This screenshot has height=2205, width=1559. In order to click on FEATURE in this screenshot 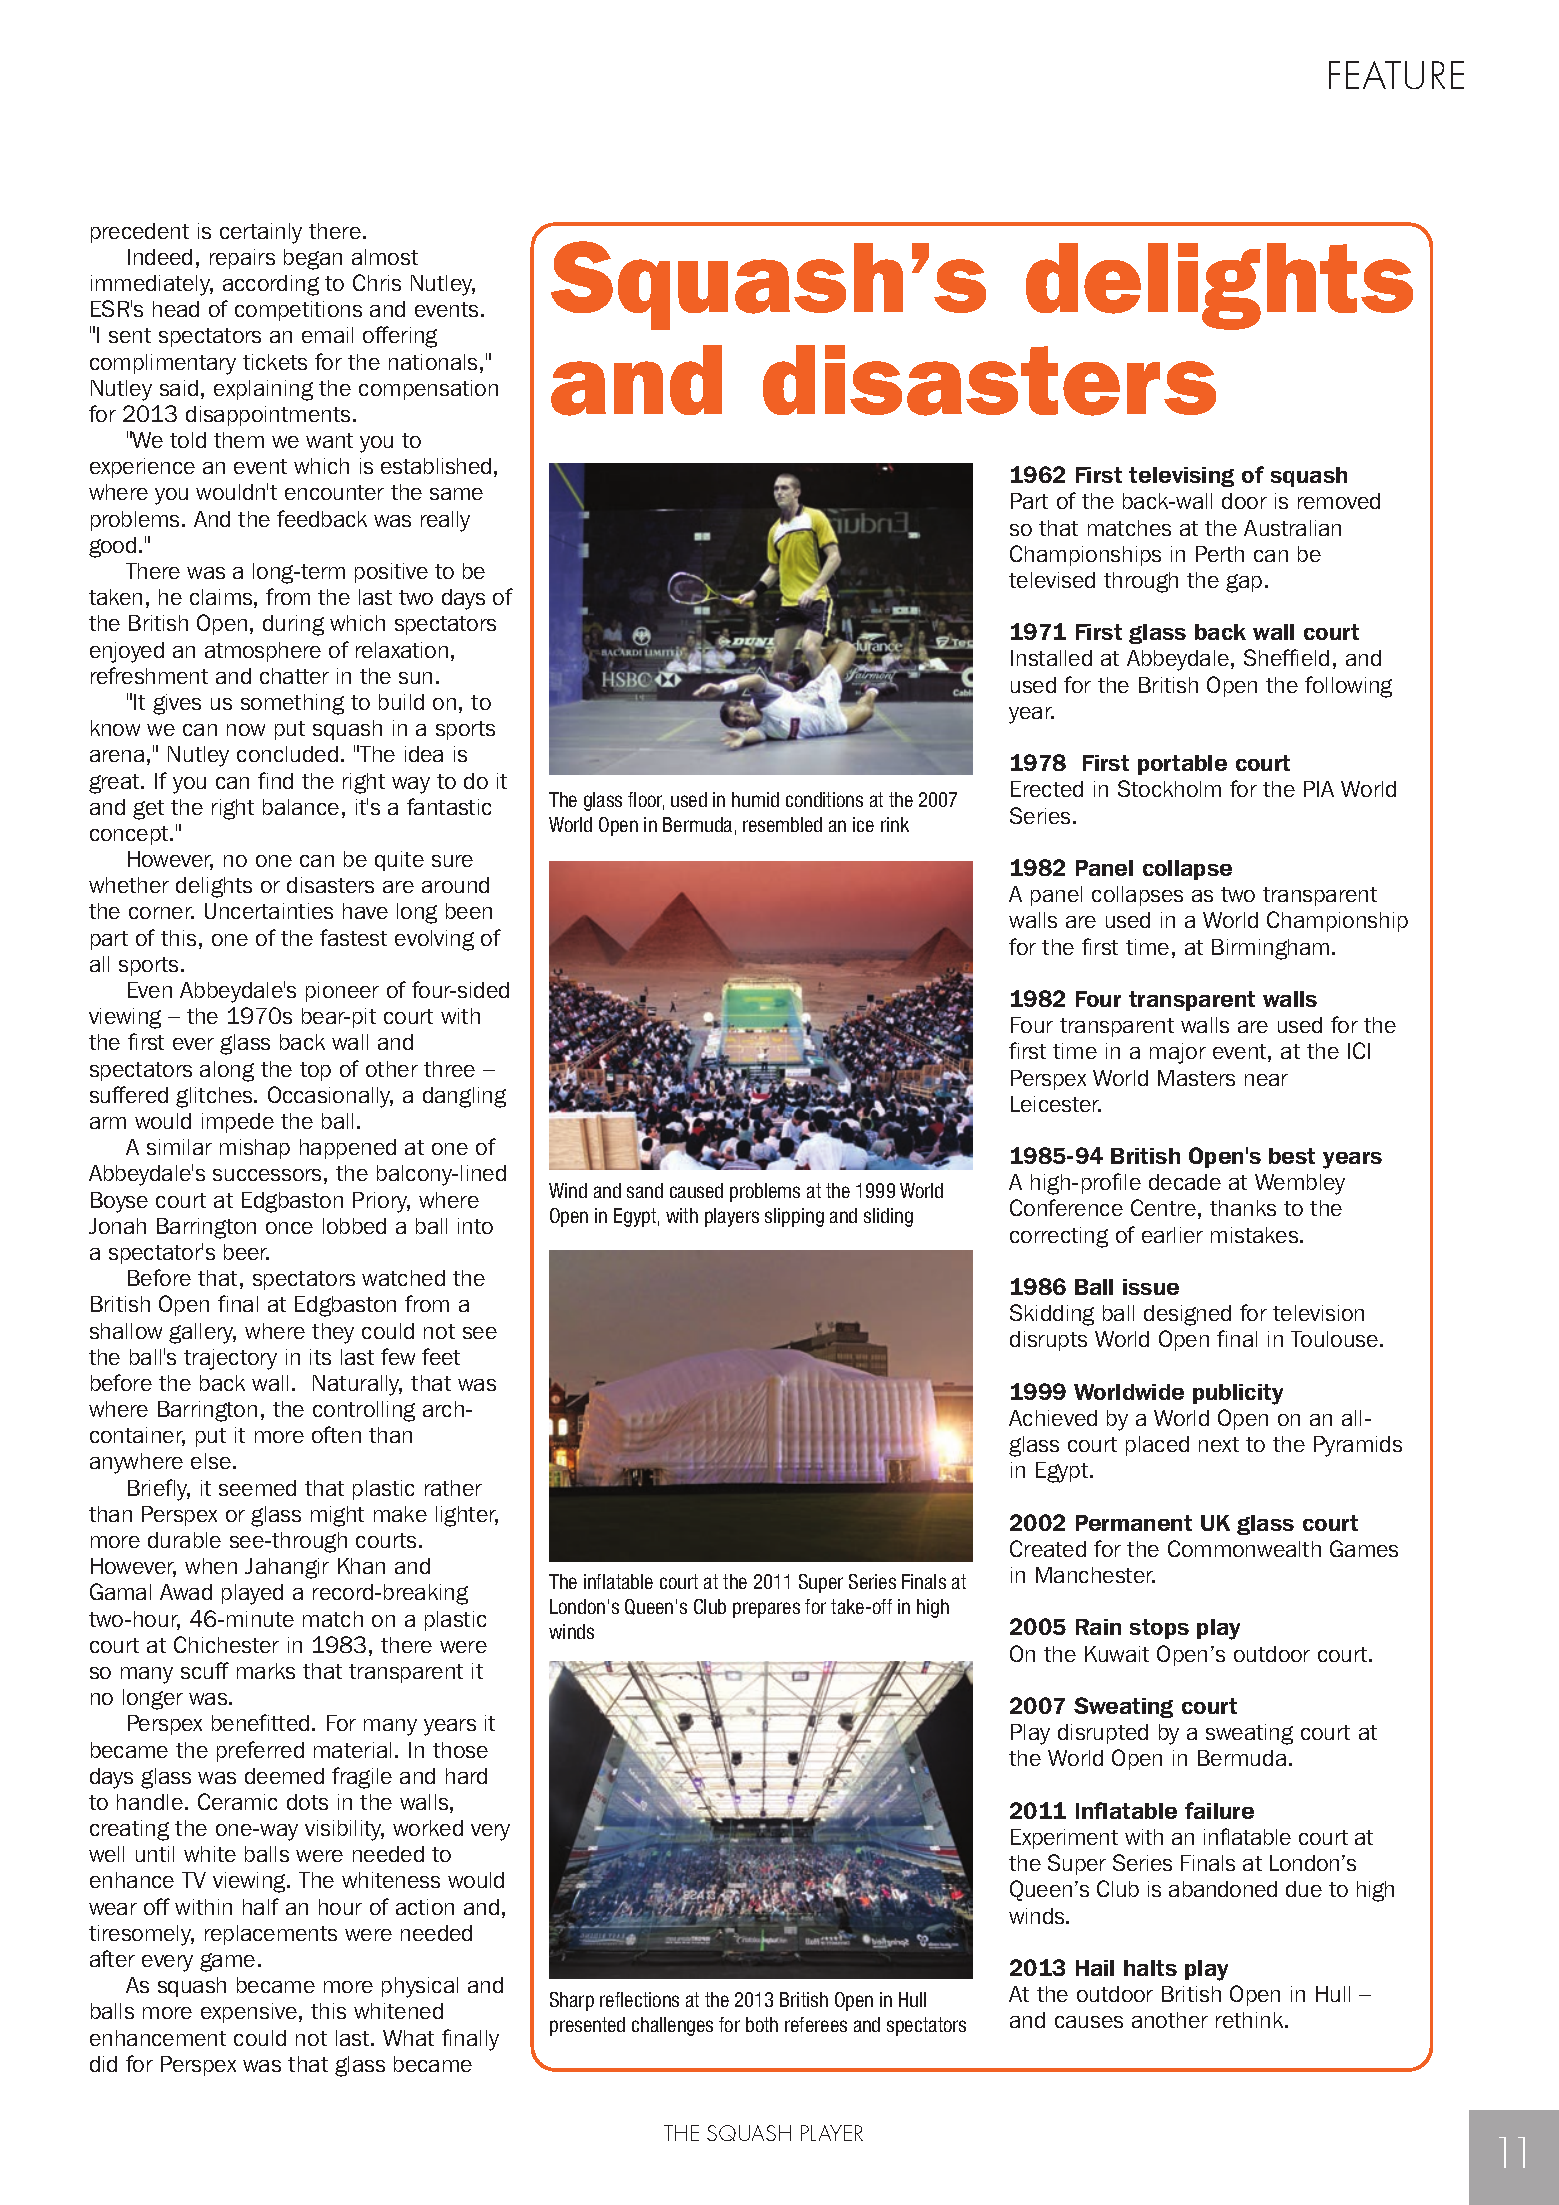, I will do `click(1396, 75)`.
